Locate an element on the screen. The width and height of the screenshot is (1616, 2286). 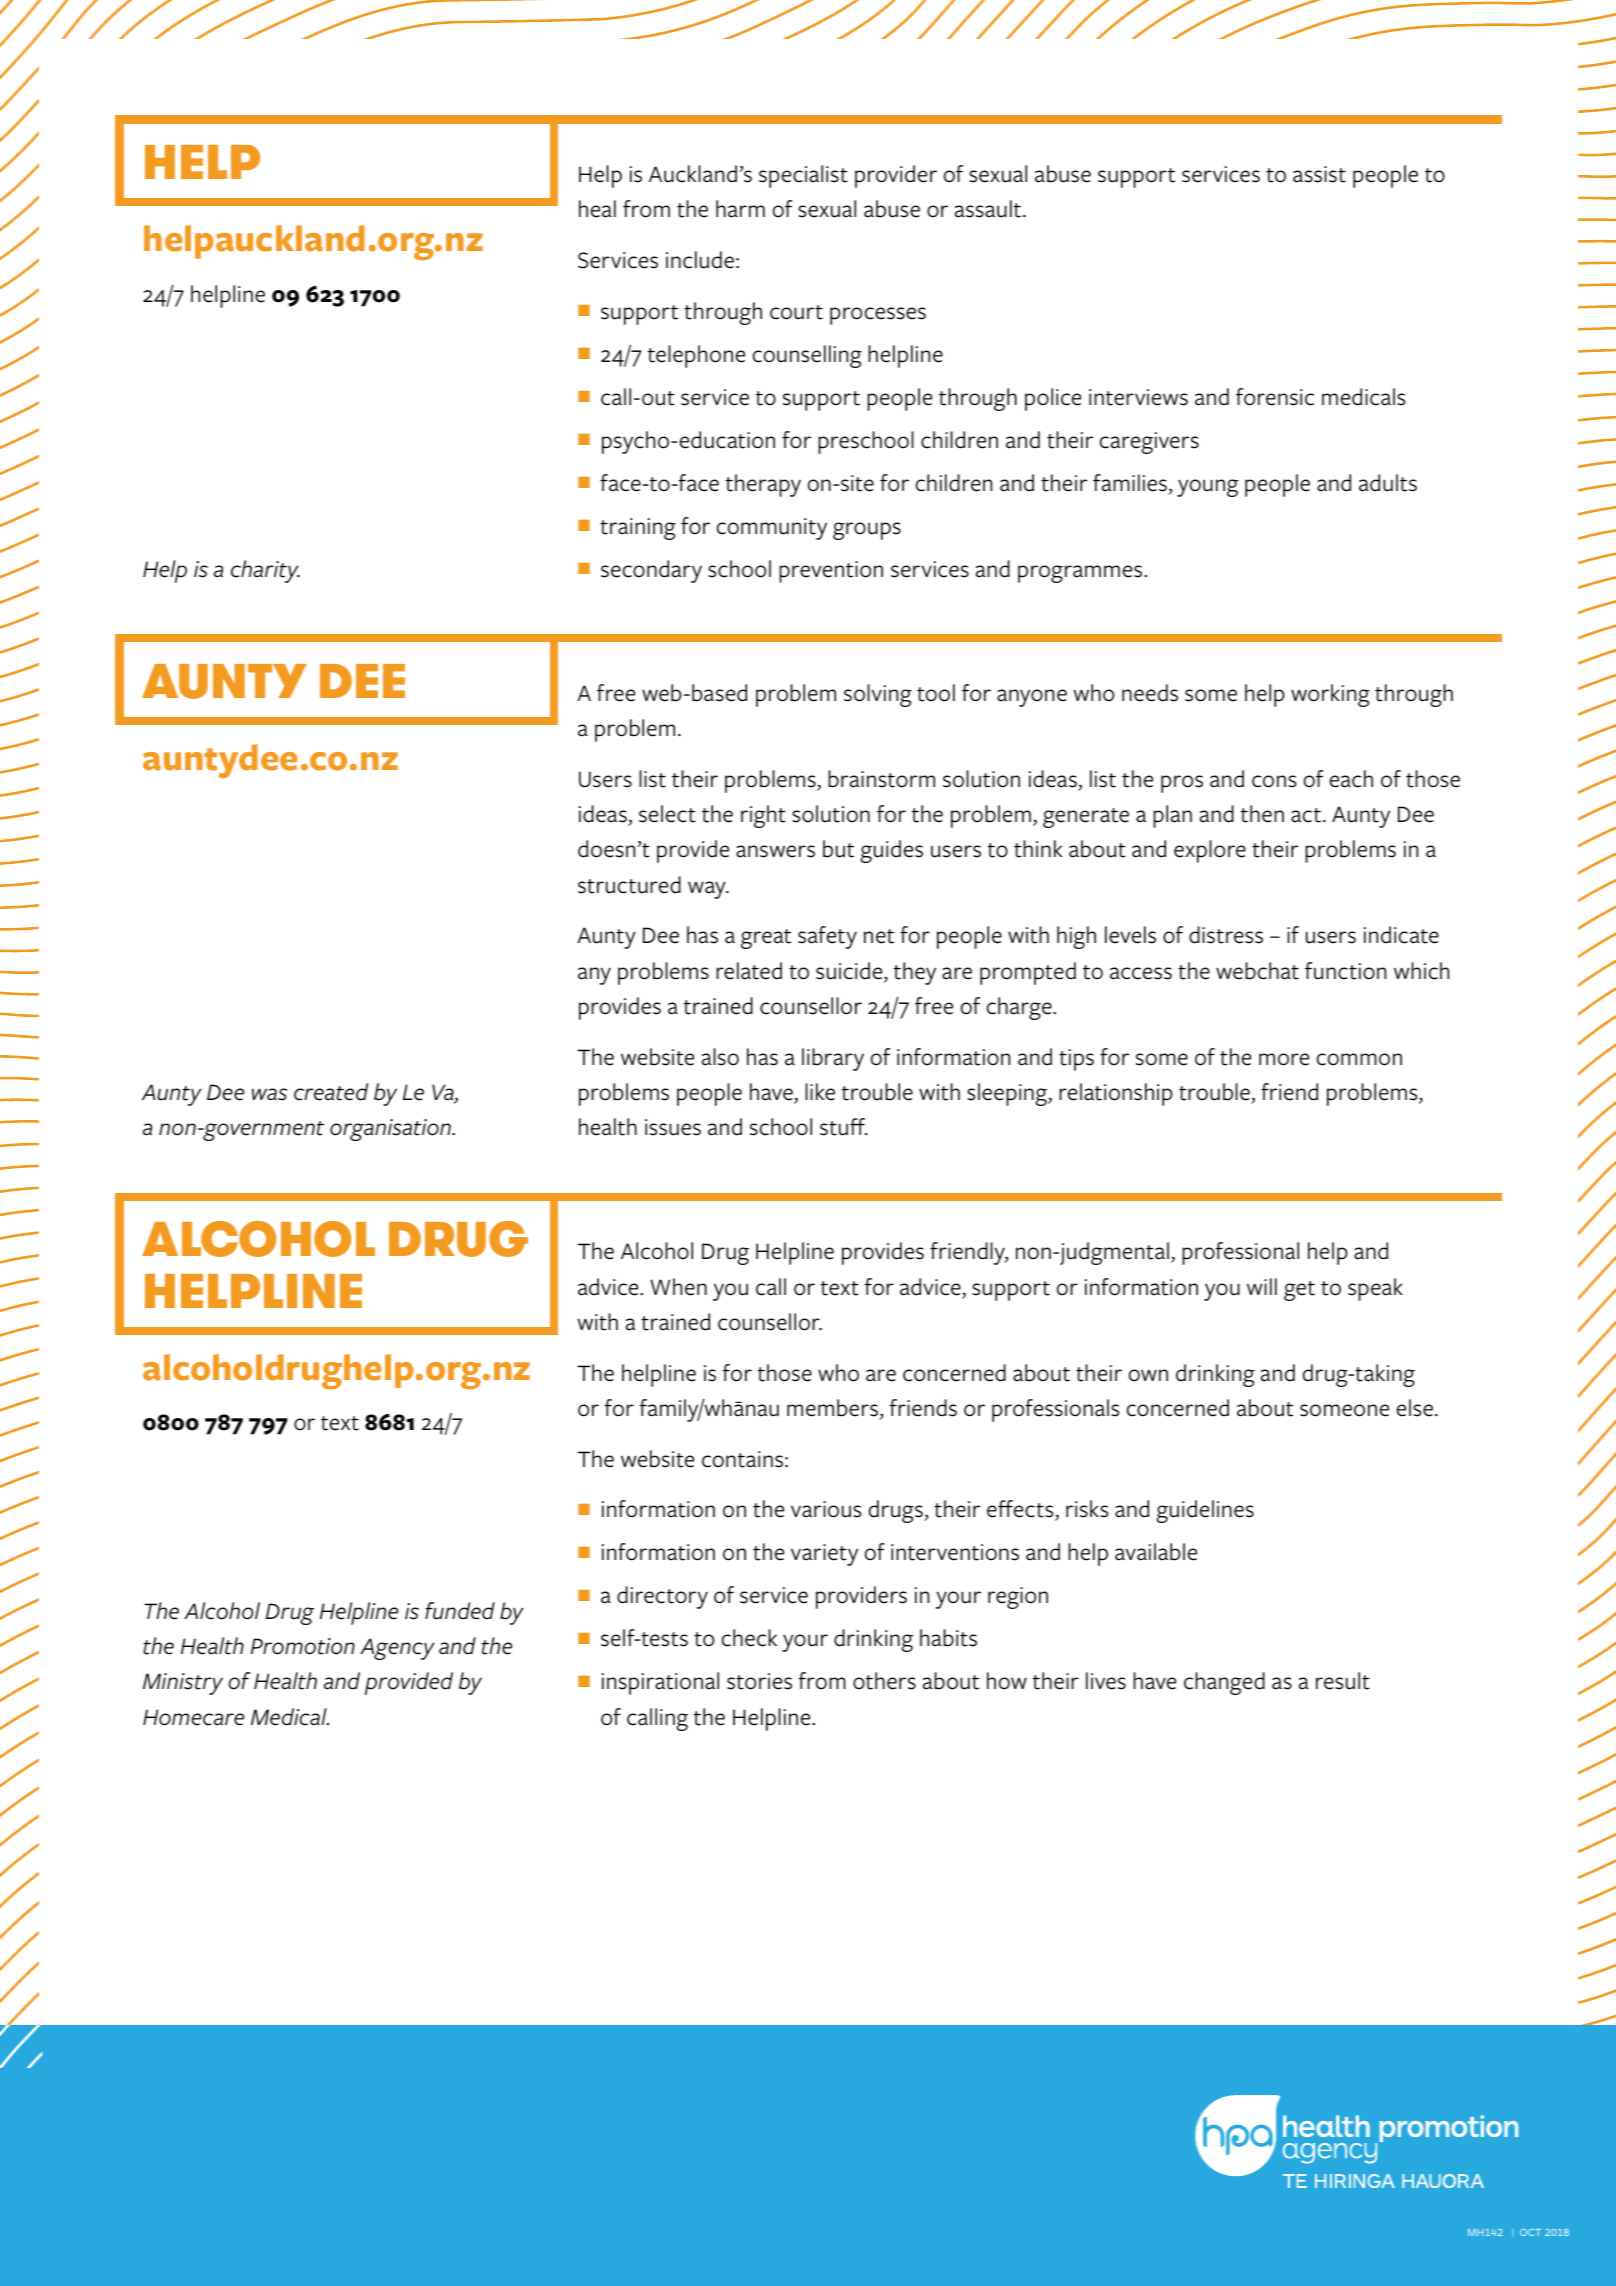
prevention is located at coordinates (831, 572).
